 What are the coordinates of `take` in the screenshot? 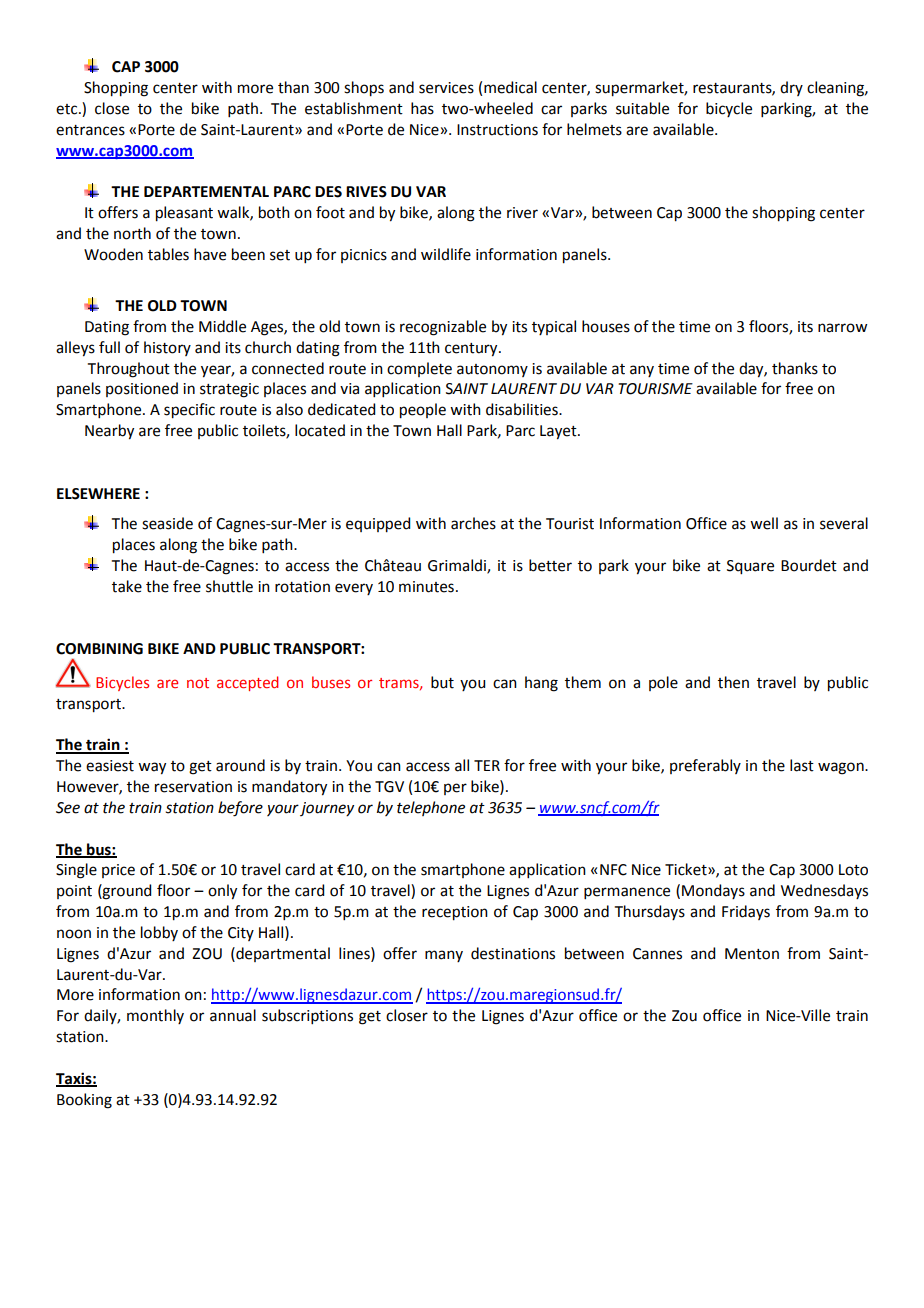 It's located at (127, 586).
